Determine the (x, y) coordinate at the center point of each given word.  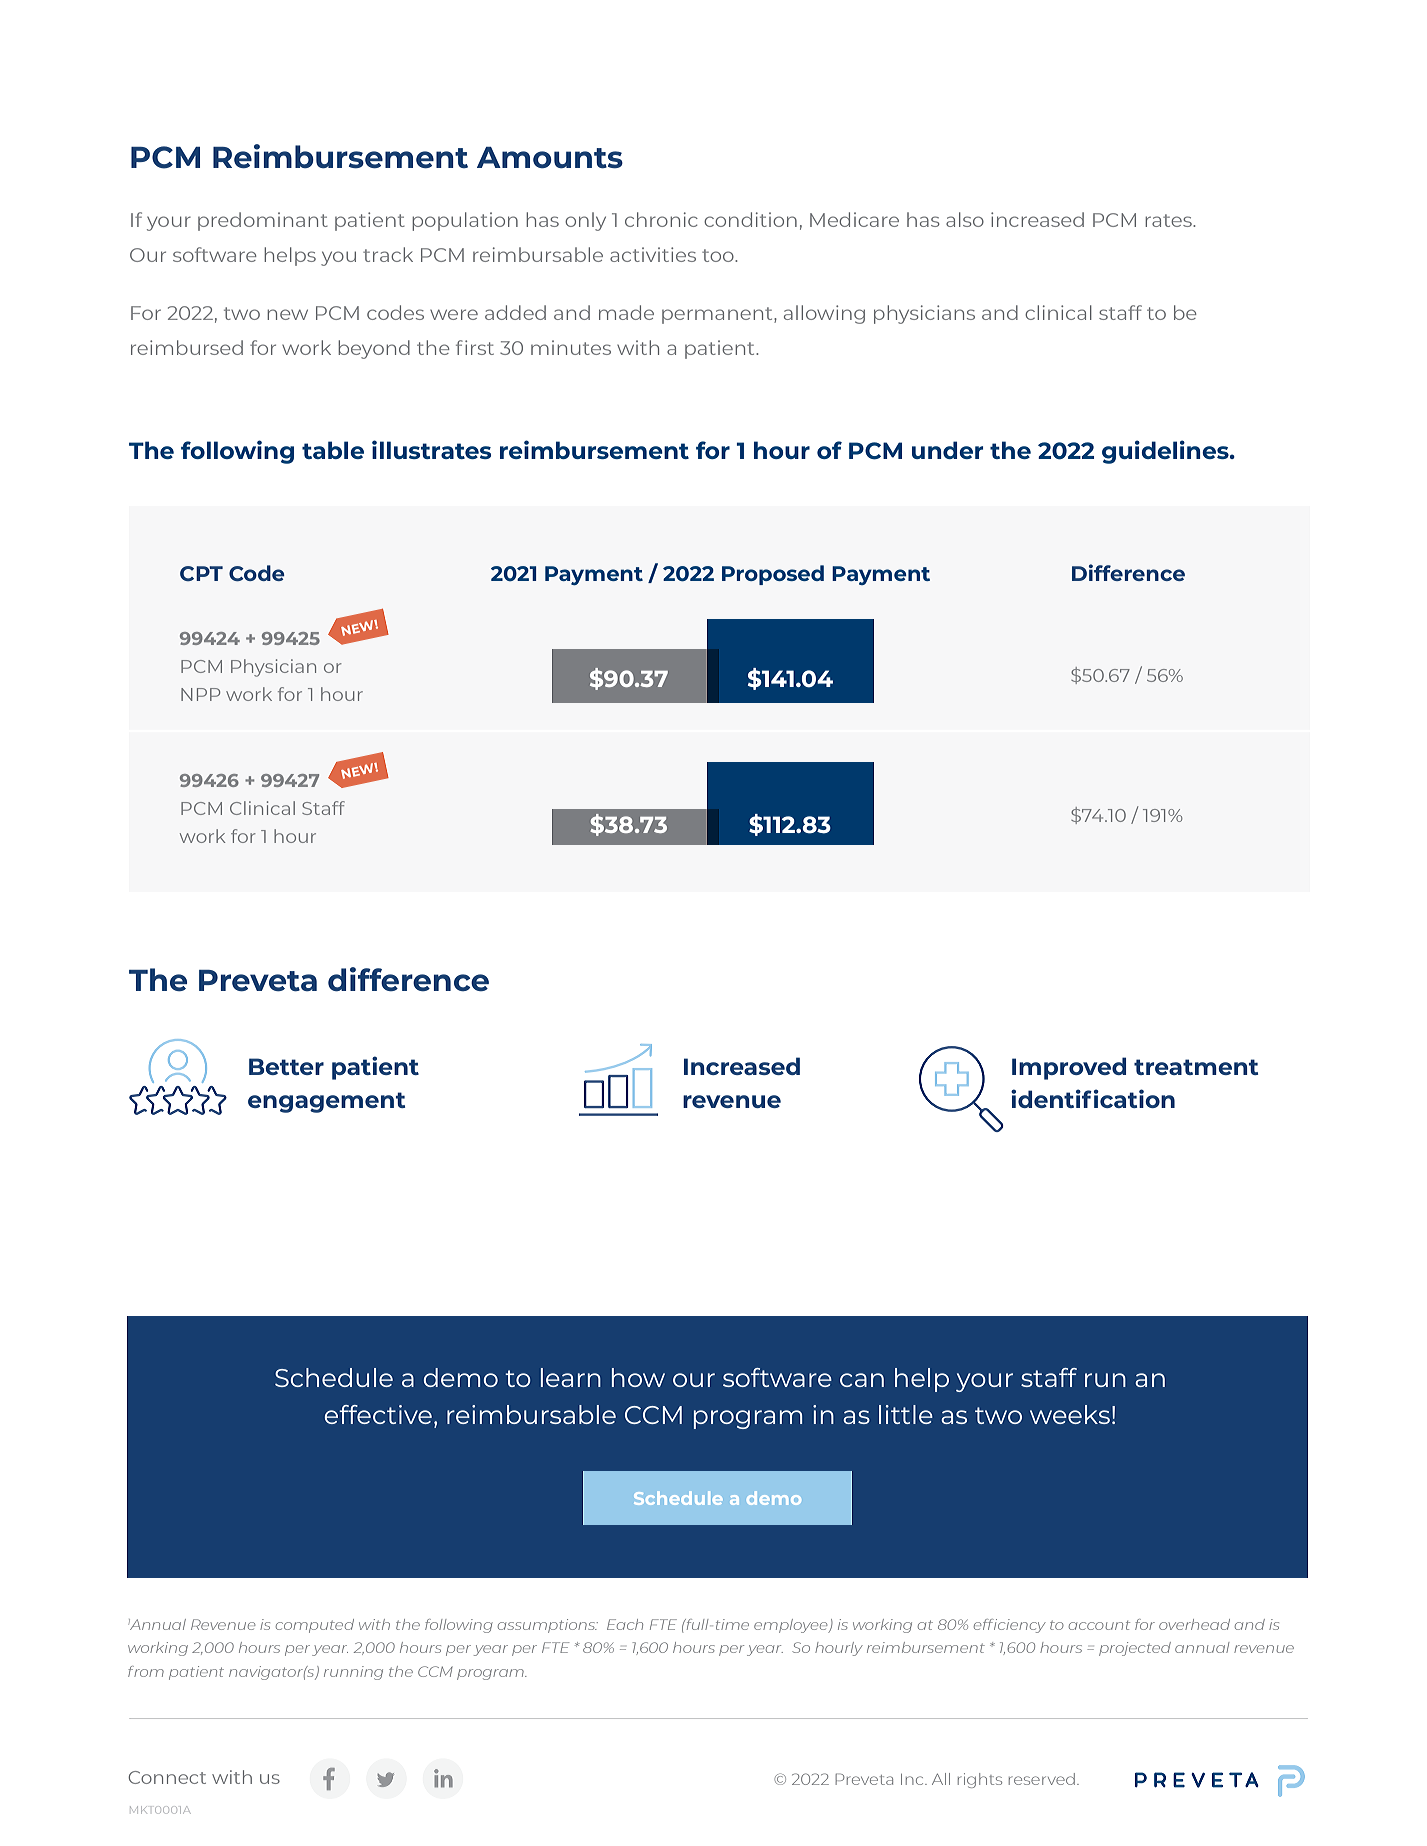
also (965, 219)
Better (286, 1066)
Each (625, 1624)
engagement (327, 1102)
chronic (661, 219)
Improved (1069, 1068)
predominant (263, 221)
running (353, 1673)
